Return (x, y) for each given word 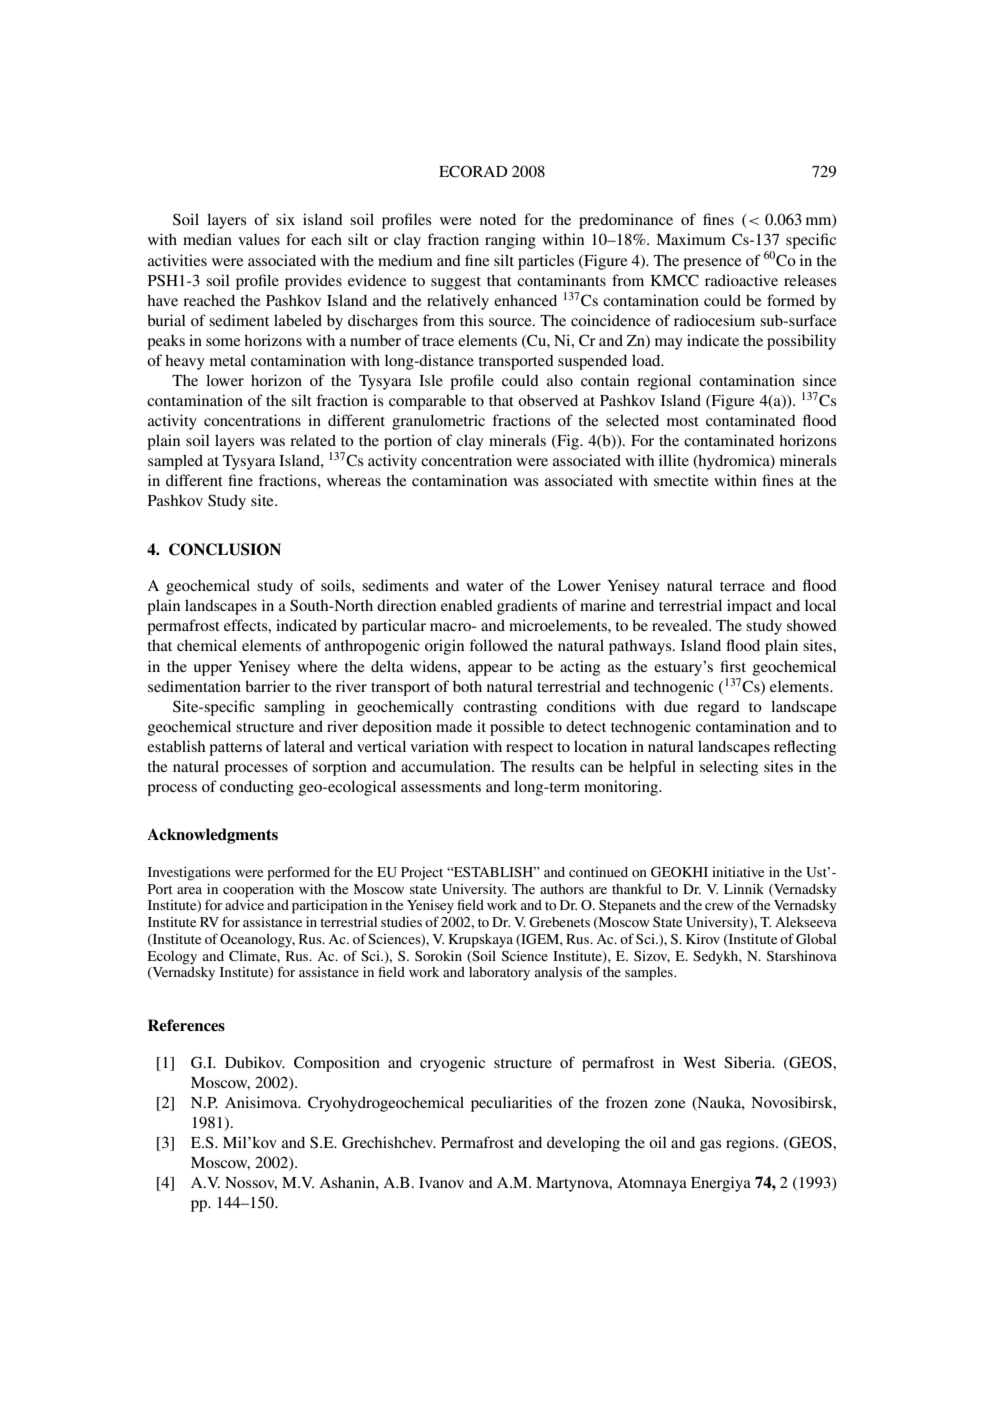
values (259, 239)
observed (548, 400)
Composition (337, 1064)
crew (719, 906)
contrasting (500, 708)
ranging (510, 241)
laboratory (499, 974)
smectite (681, 480)
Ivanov (441, 1182)
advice (244, 905)
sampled (175, 462)
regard (718, 708)
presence (712, 264)
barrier (267, 686)
